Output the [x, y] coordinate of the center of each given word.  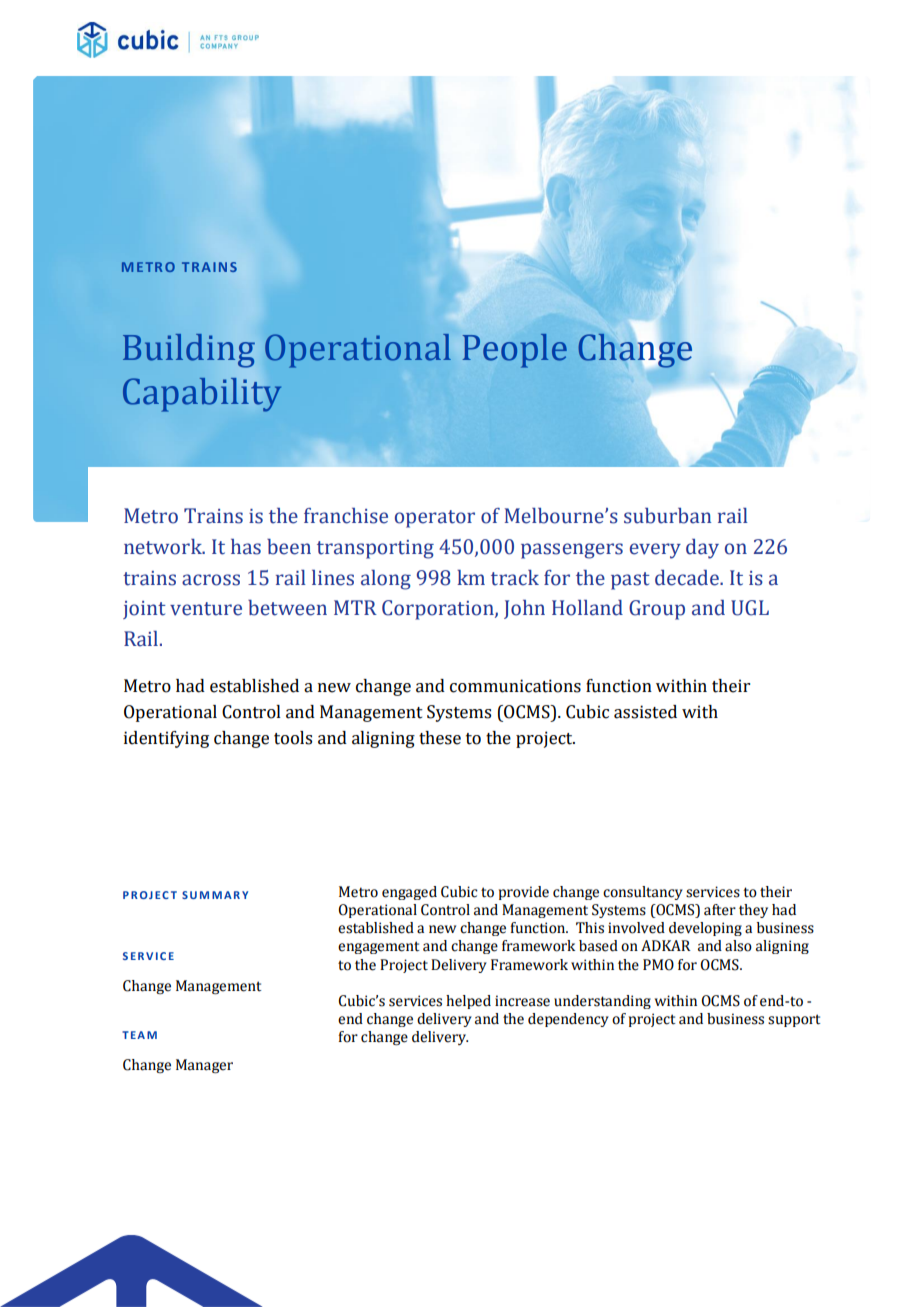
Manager [204, 1066]
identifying [166, 739]
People [515, 351]
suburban [667, 516]
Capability [202, 395]
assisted [645, 712]
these [440, 738]
